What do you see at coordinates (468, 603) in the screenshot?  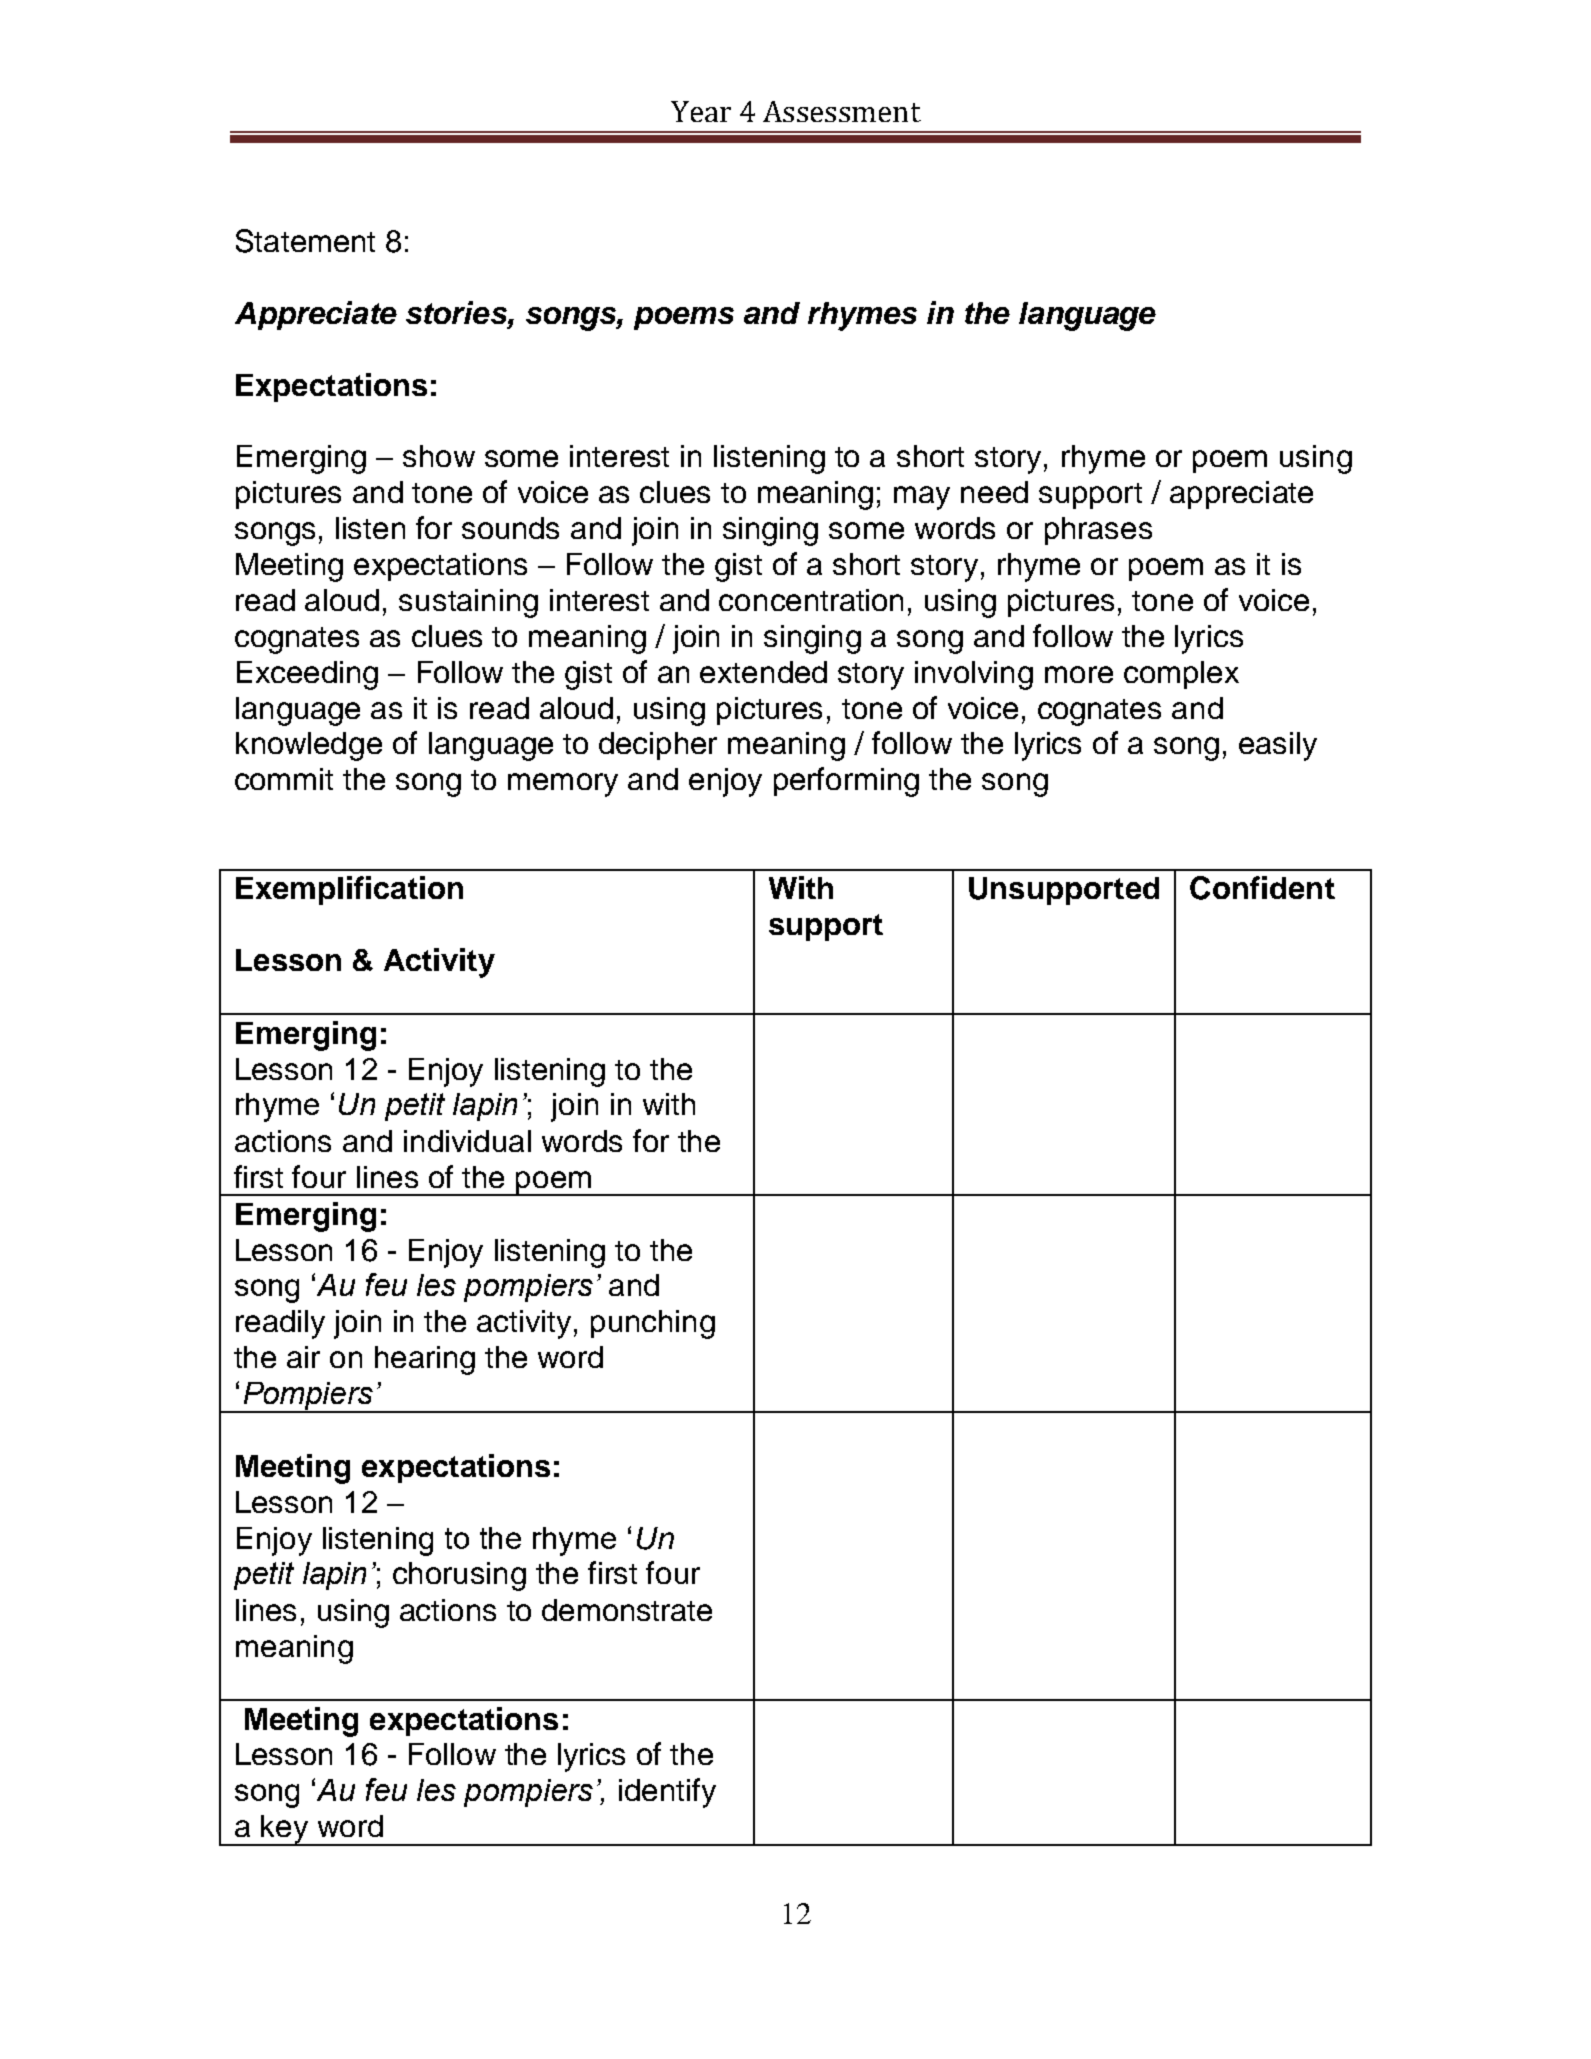 I see `sustaining` at bounding box center [468, 603].
